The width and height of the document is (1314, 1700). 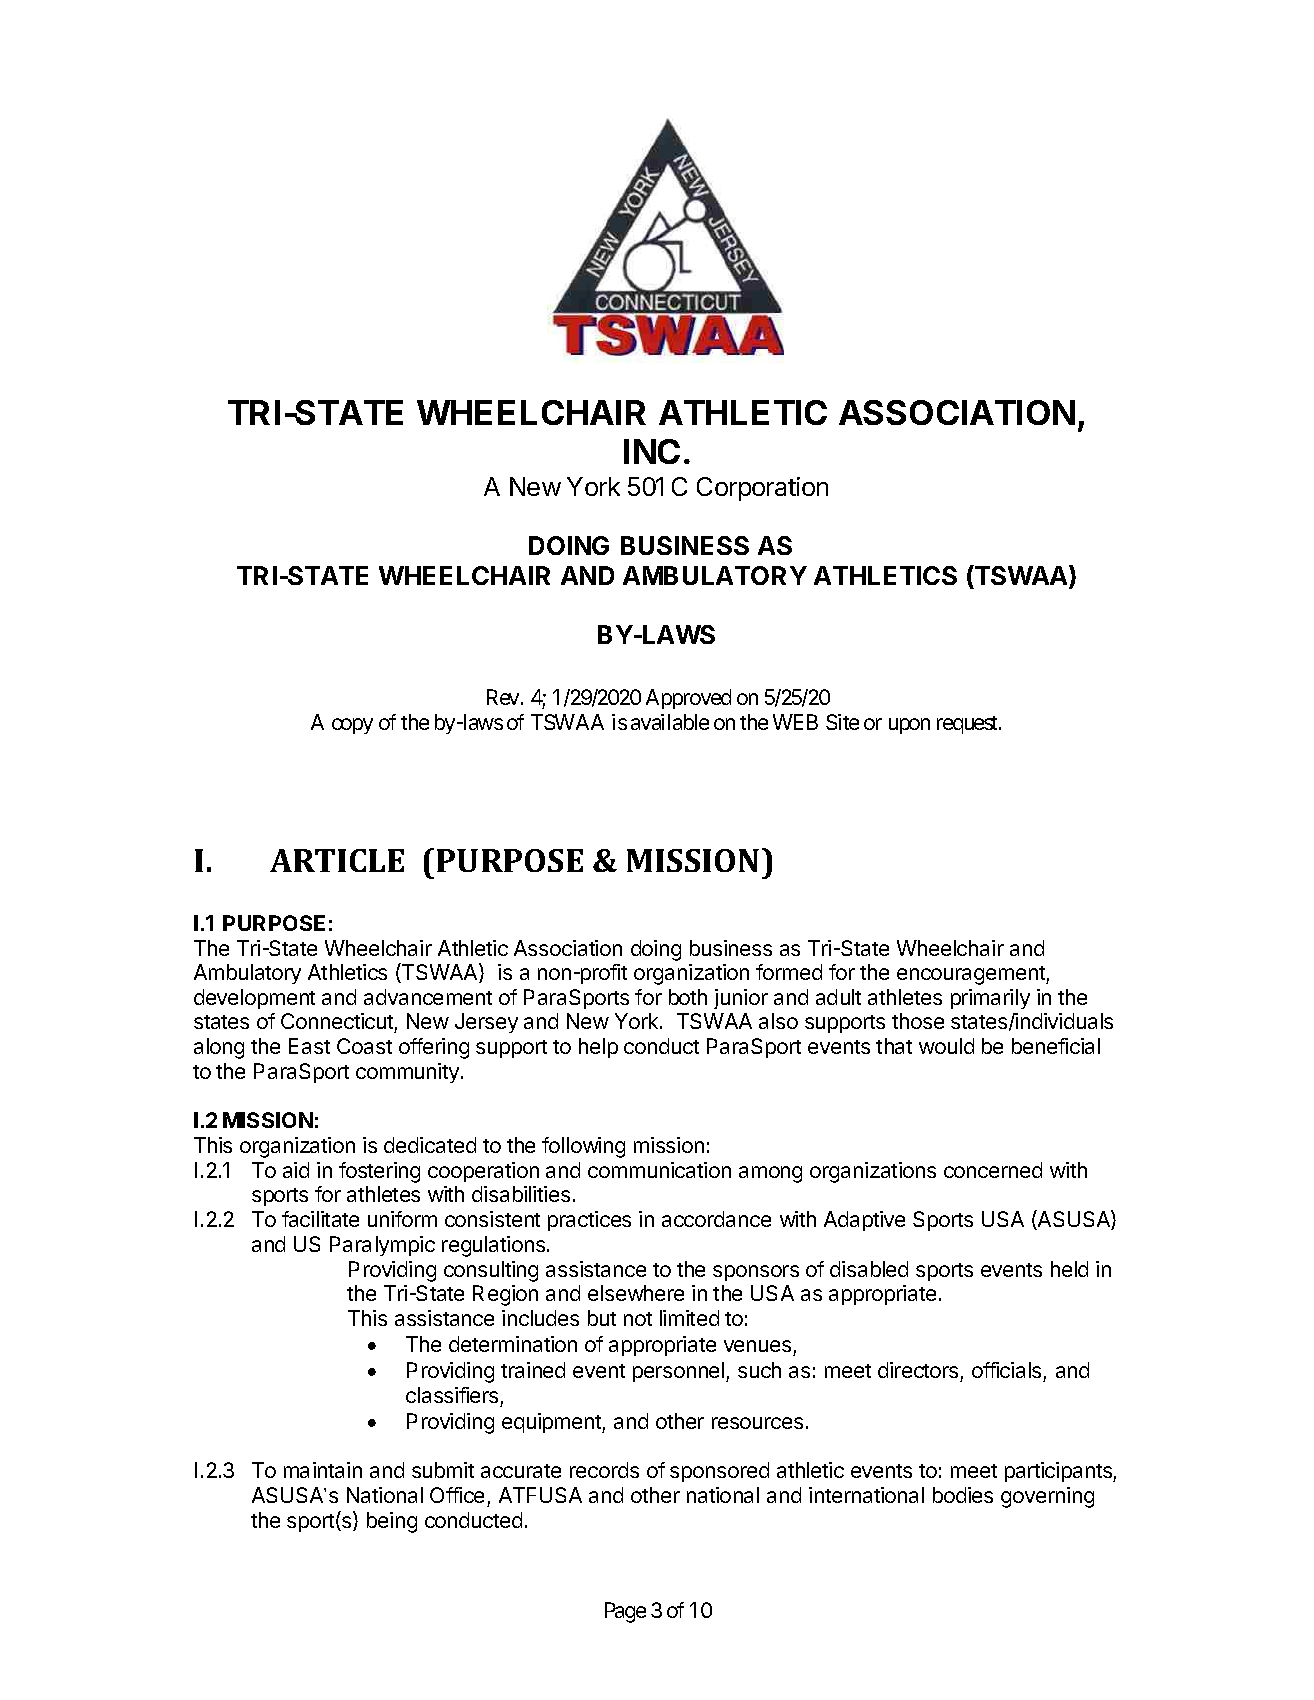 What do you see at coordinates (993, 1170) in the document?
I see `concerned` at bounding box center [993, 1170].
